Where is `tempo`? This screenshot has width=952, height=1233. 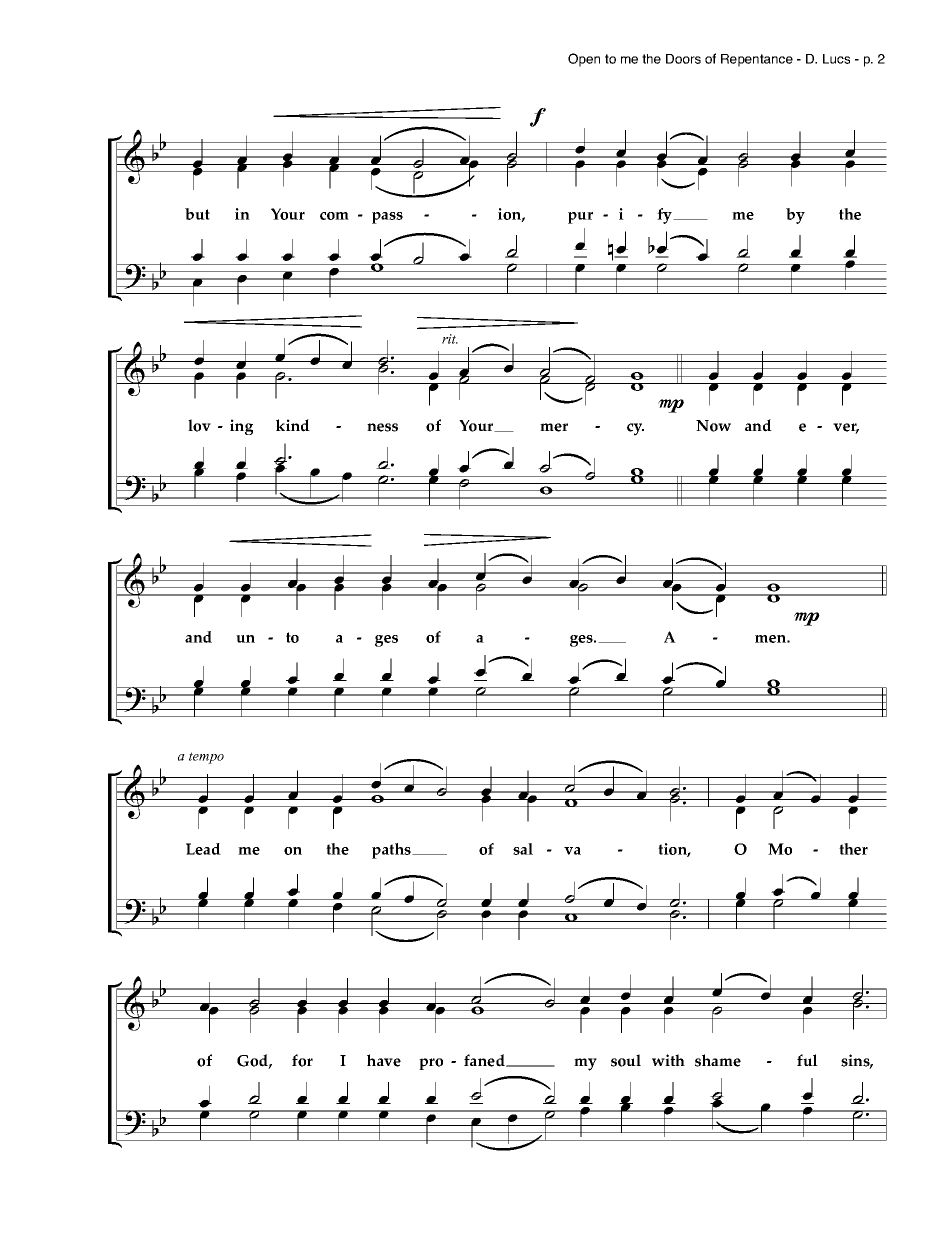 tempo is located at coordinates (206, 758).
